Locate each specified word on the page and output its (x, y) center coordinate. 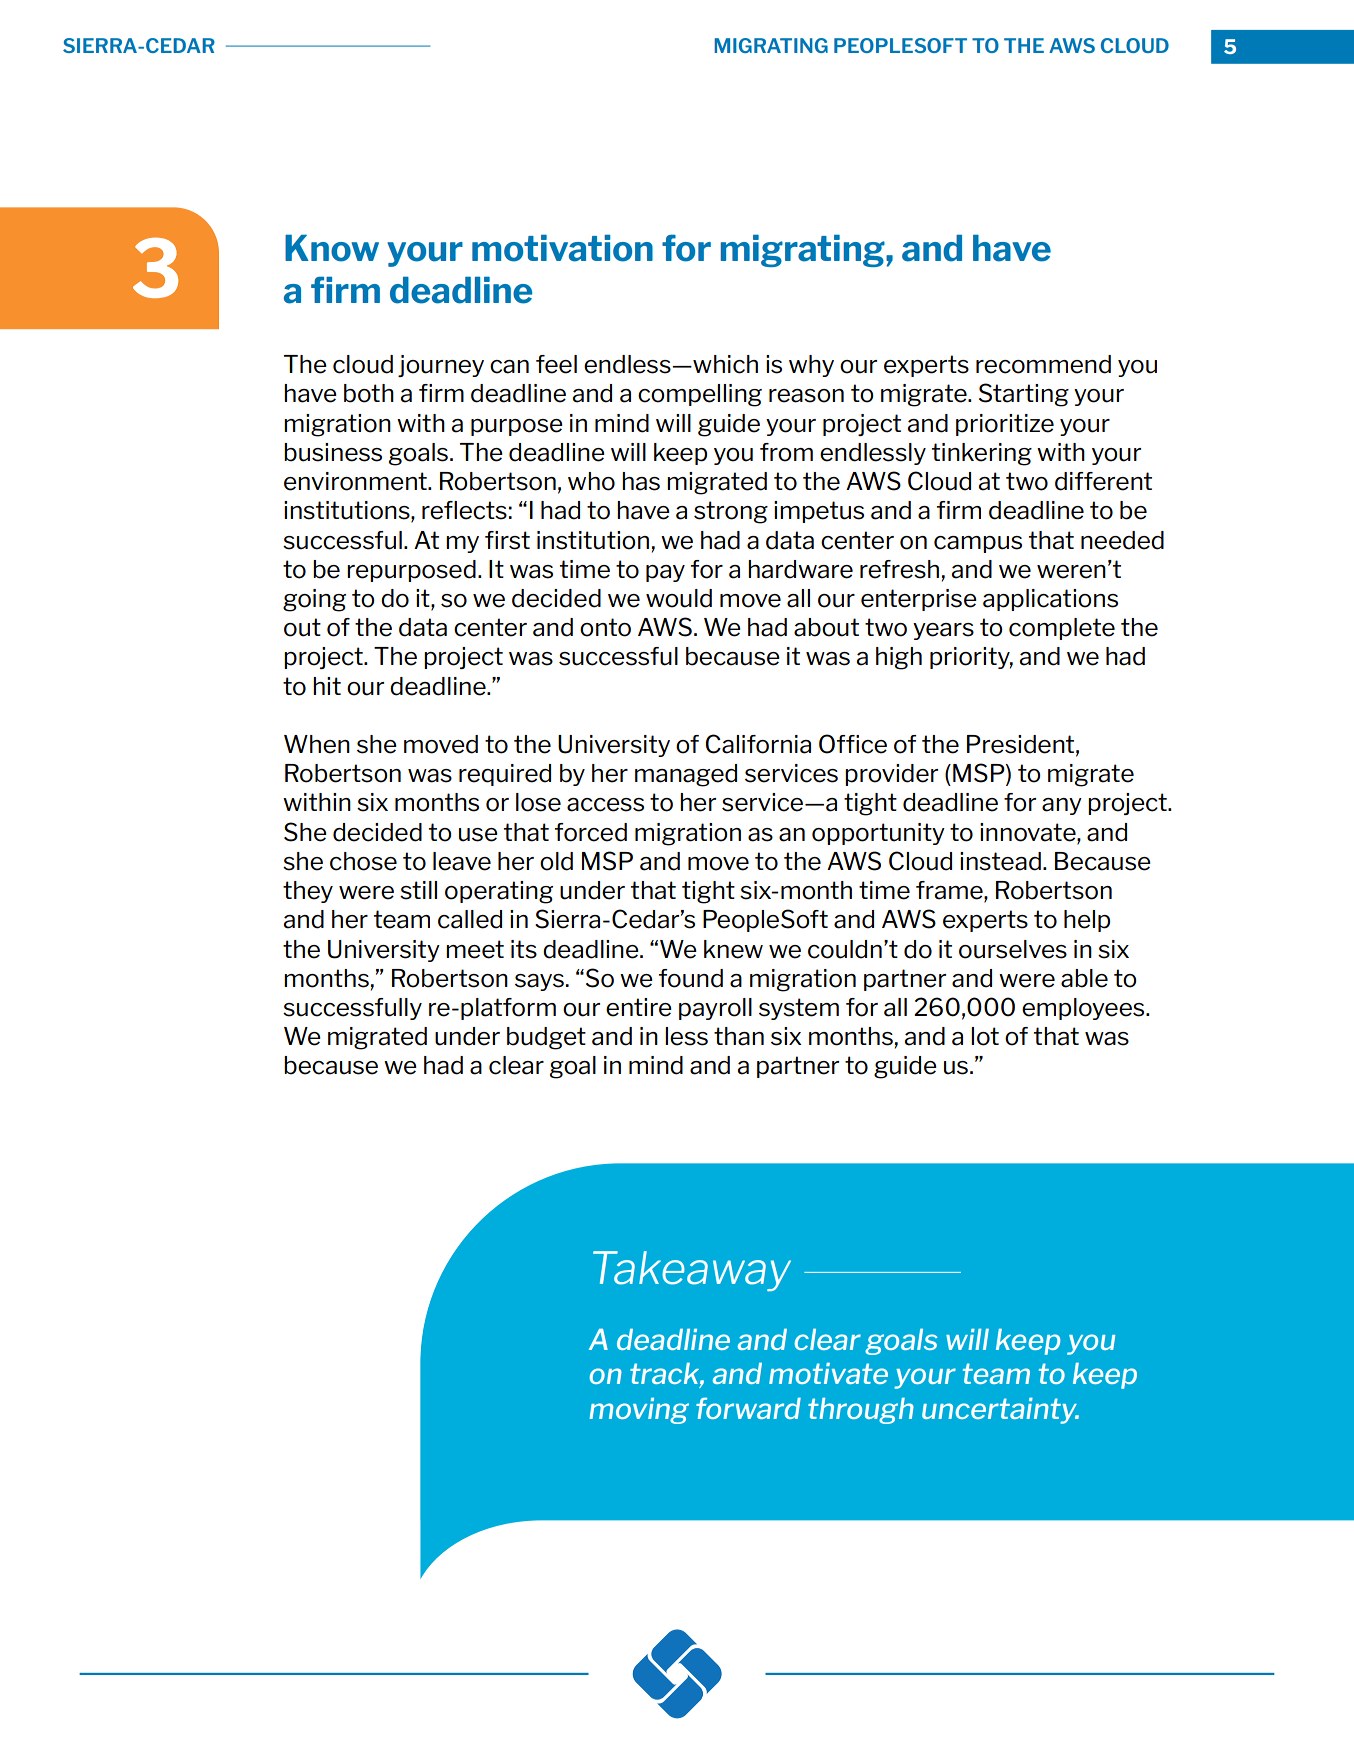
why (811, 366)
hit (327, 686)
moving (639, 1411)
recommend (1043, 364)
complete (1062, 629)
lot (985, 1036)
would (679, 598)
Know (332, 248)
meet (475, 949)
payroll (715, 1009)
